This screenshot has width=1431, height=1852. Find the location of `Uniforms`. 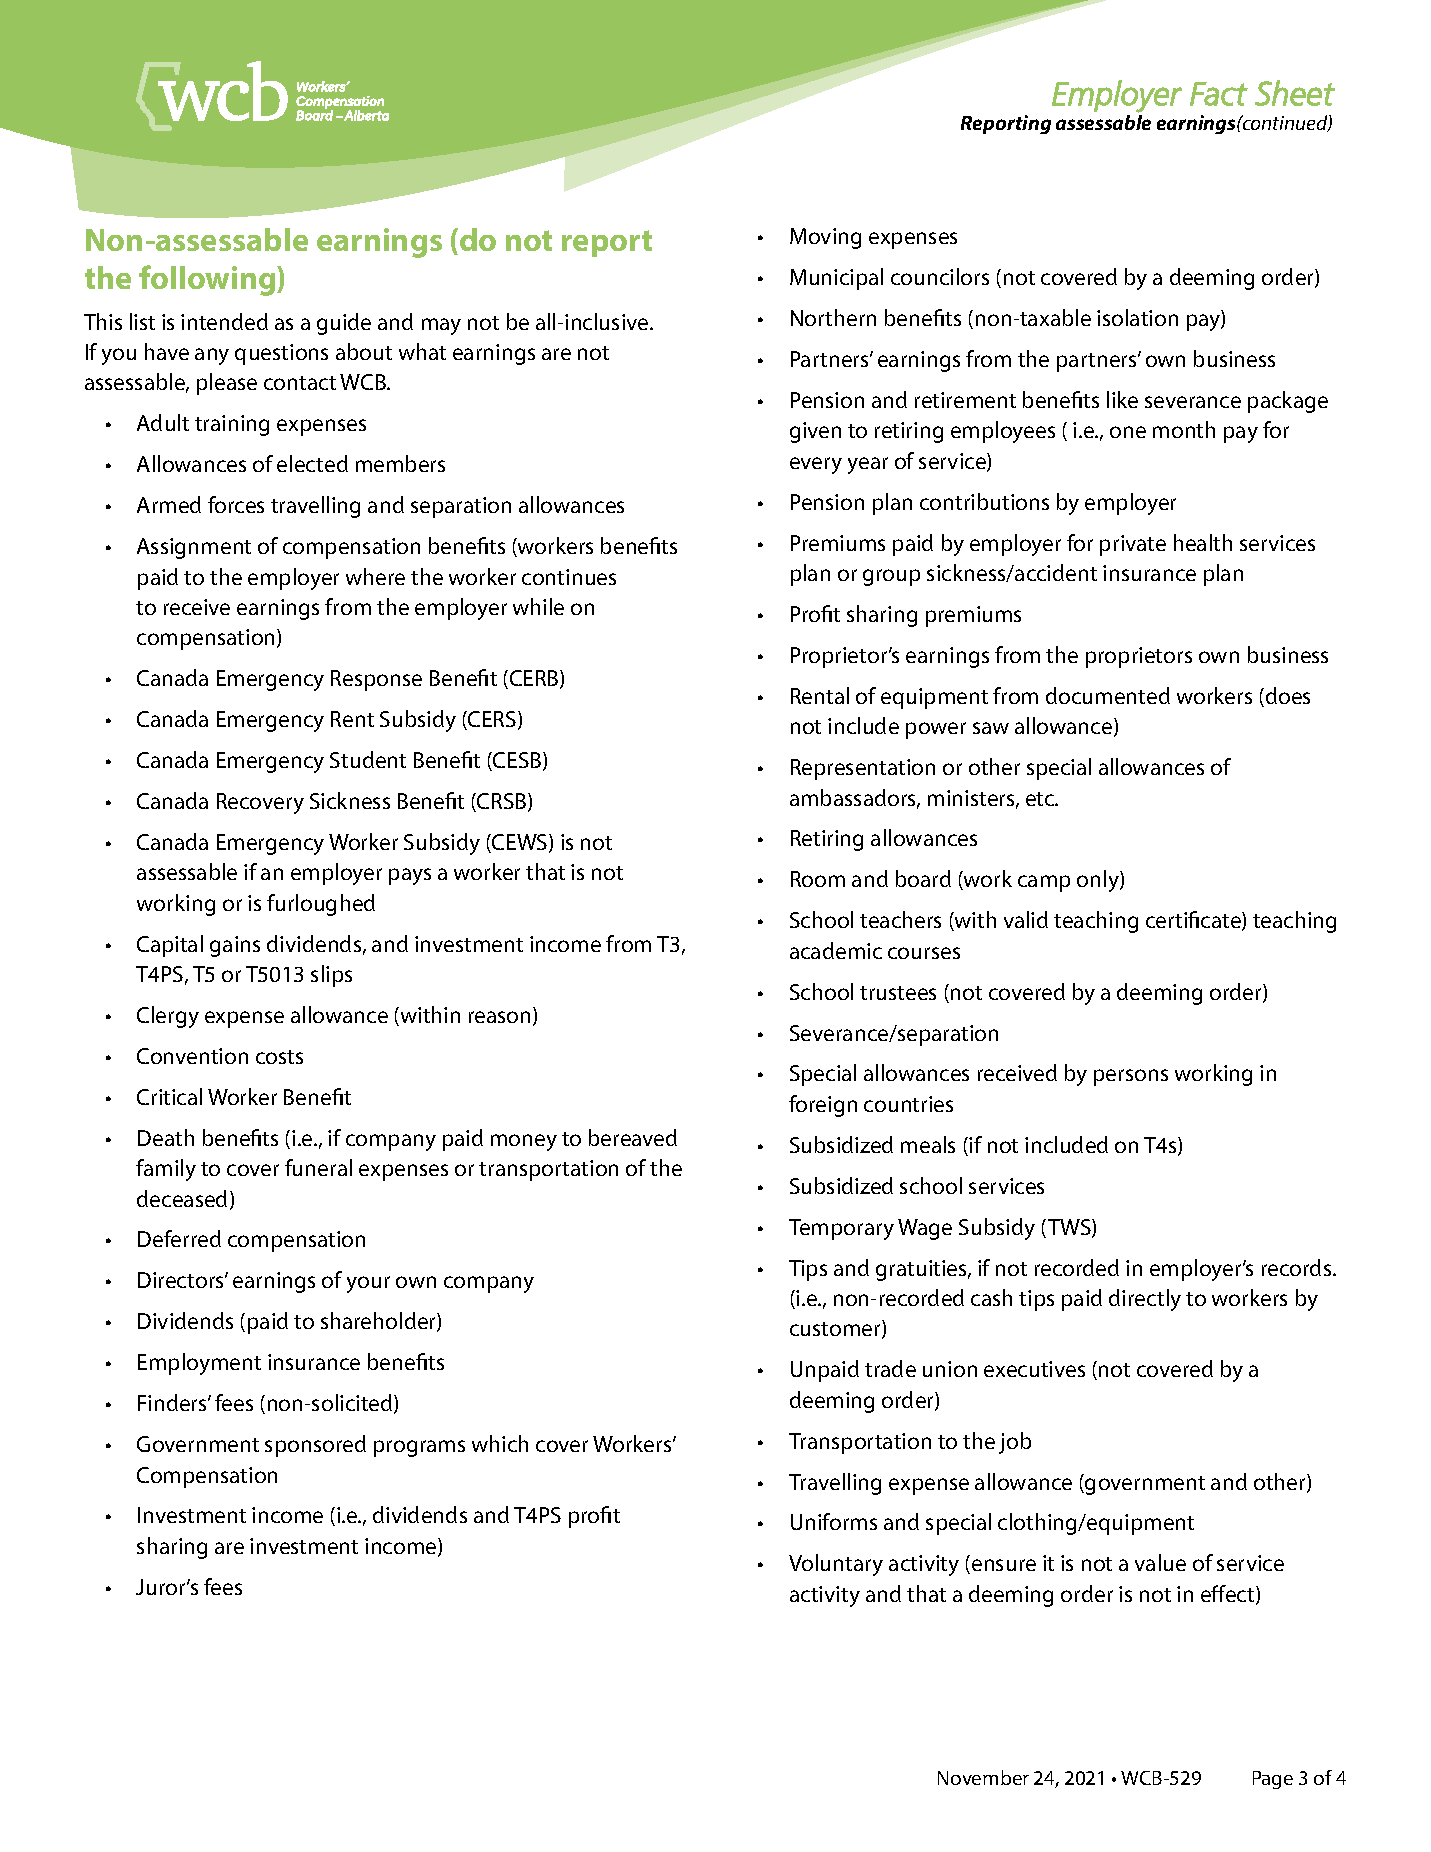

Uniforms is located at coordinates (834, 1521).
